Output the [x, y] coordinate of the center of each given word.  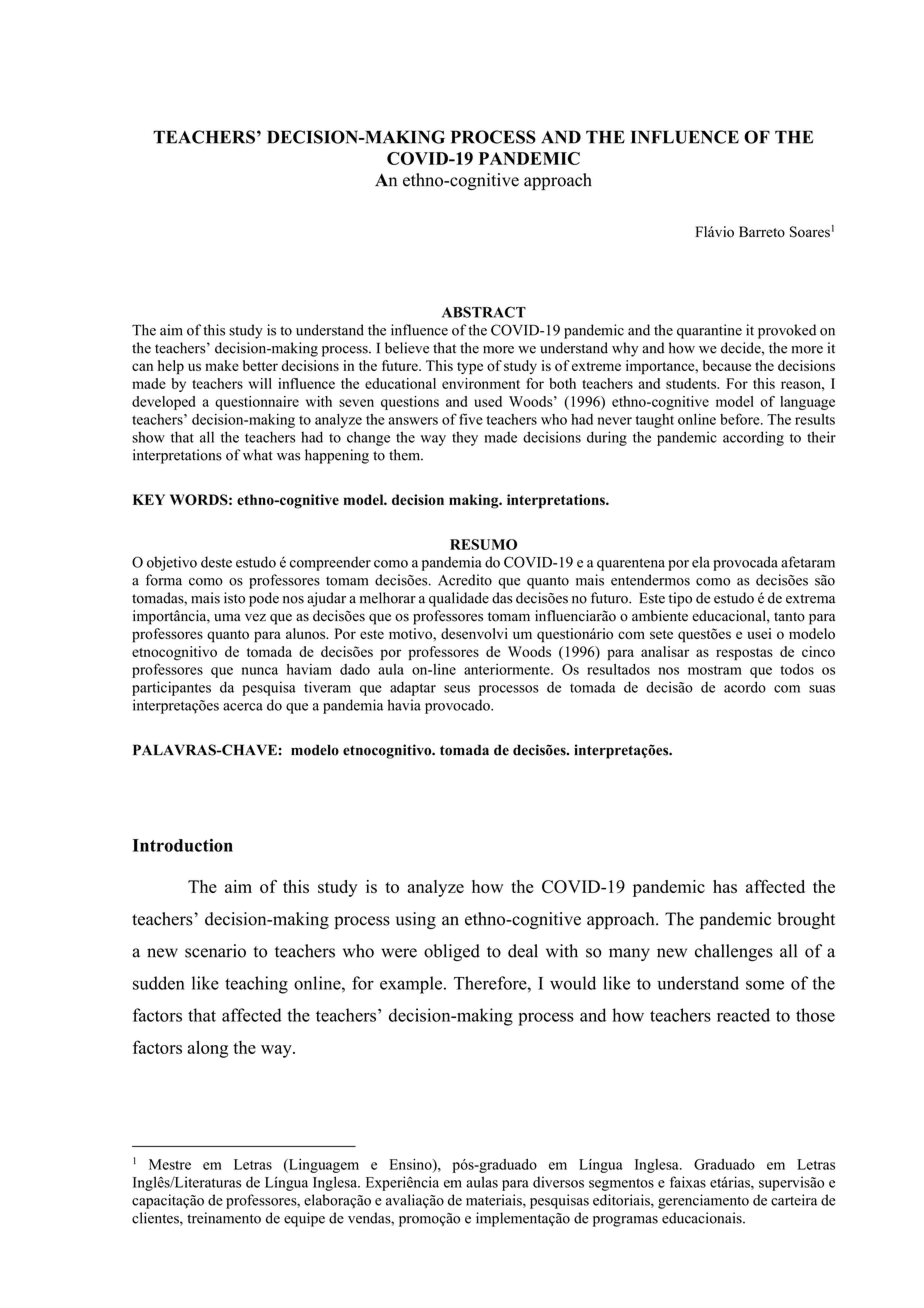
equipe [304, 1219]
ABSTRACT [484, 312]
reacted [743, 1015]
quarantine [709, 331]
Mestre [170, 1164]
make [222, 365]
